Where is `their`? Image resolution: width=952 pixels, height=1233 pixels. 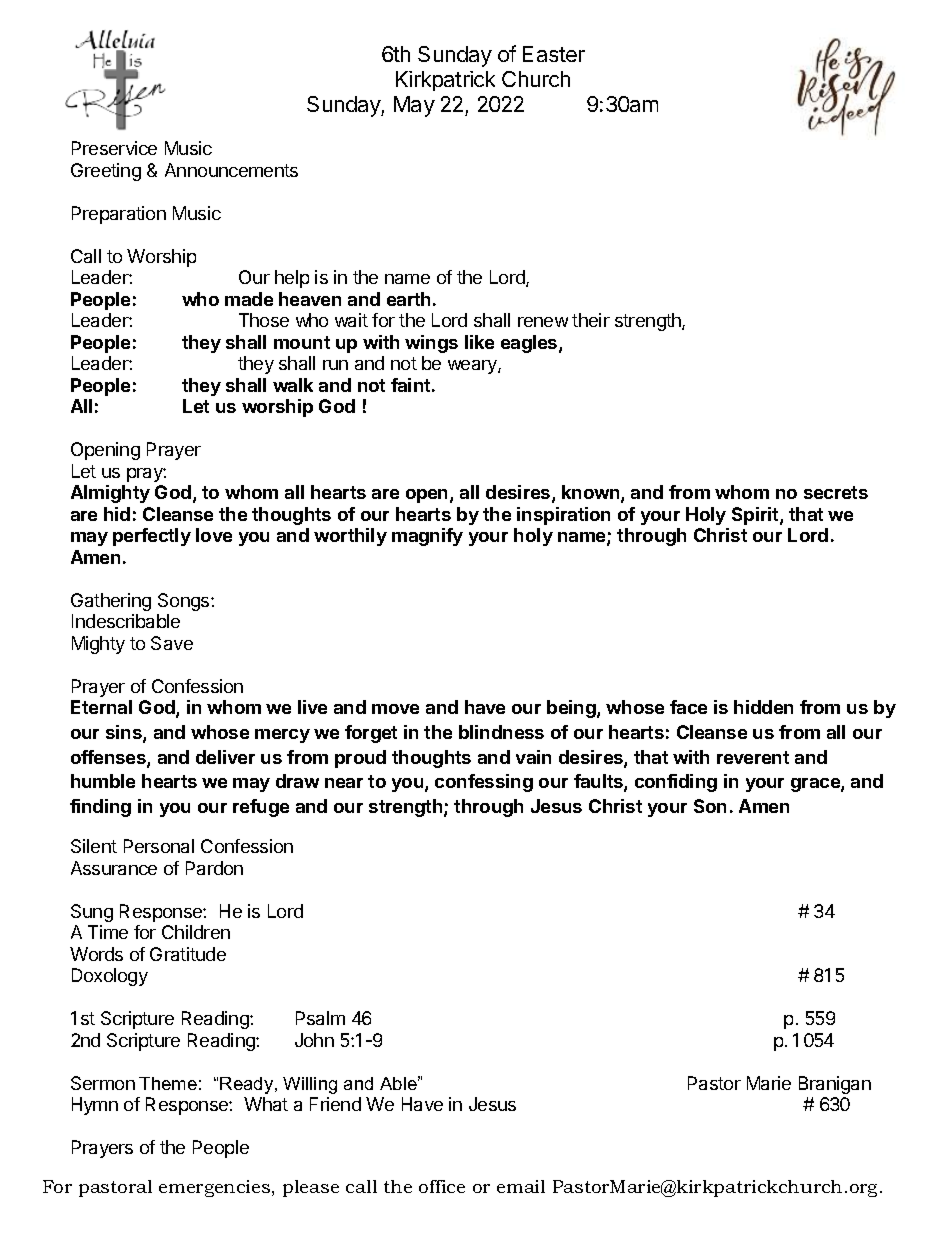 their is located at coordinates (591, 320).
